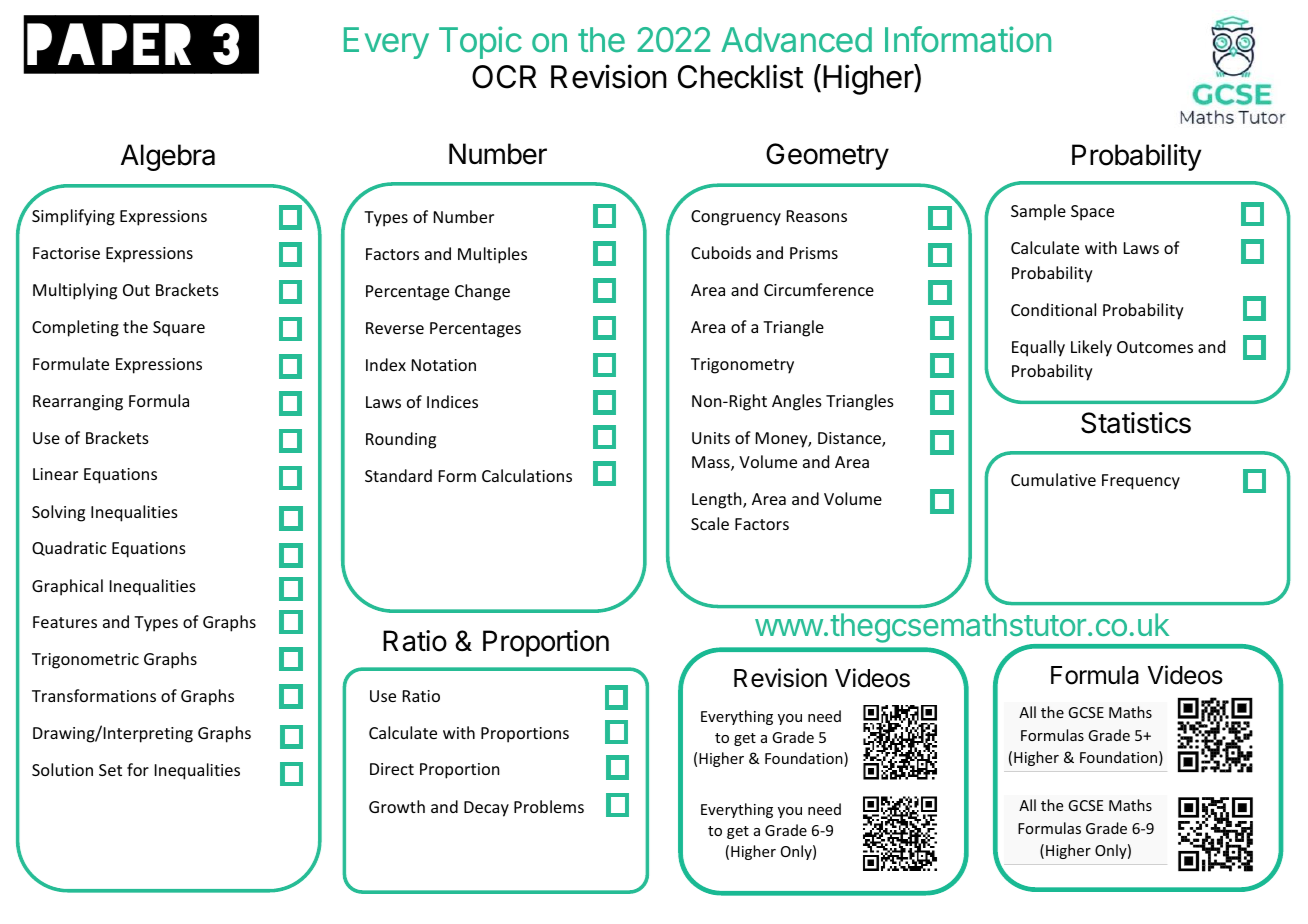  Describe the element at coordinates (480, 42) in the image. I see `Topic` at that location.
